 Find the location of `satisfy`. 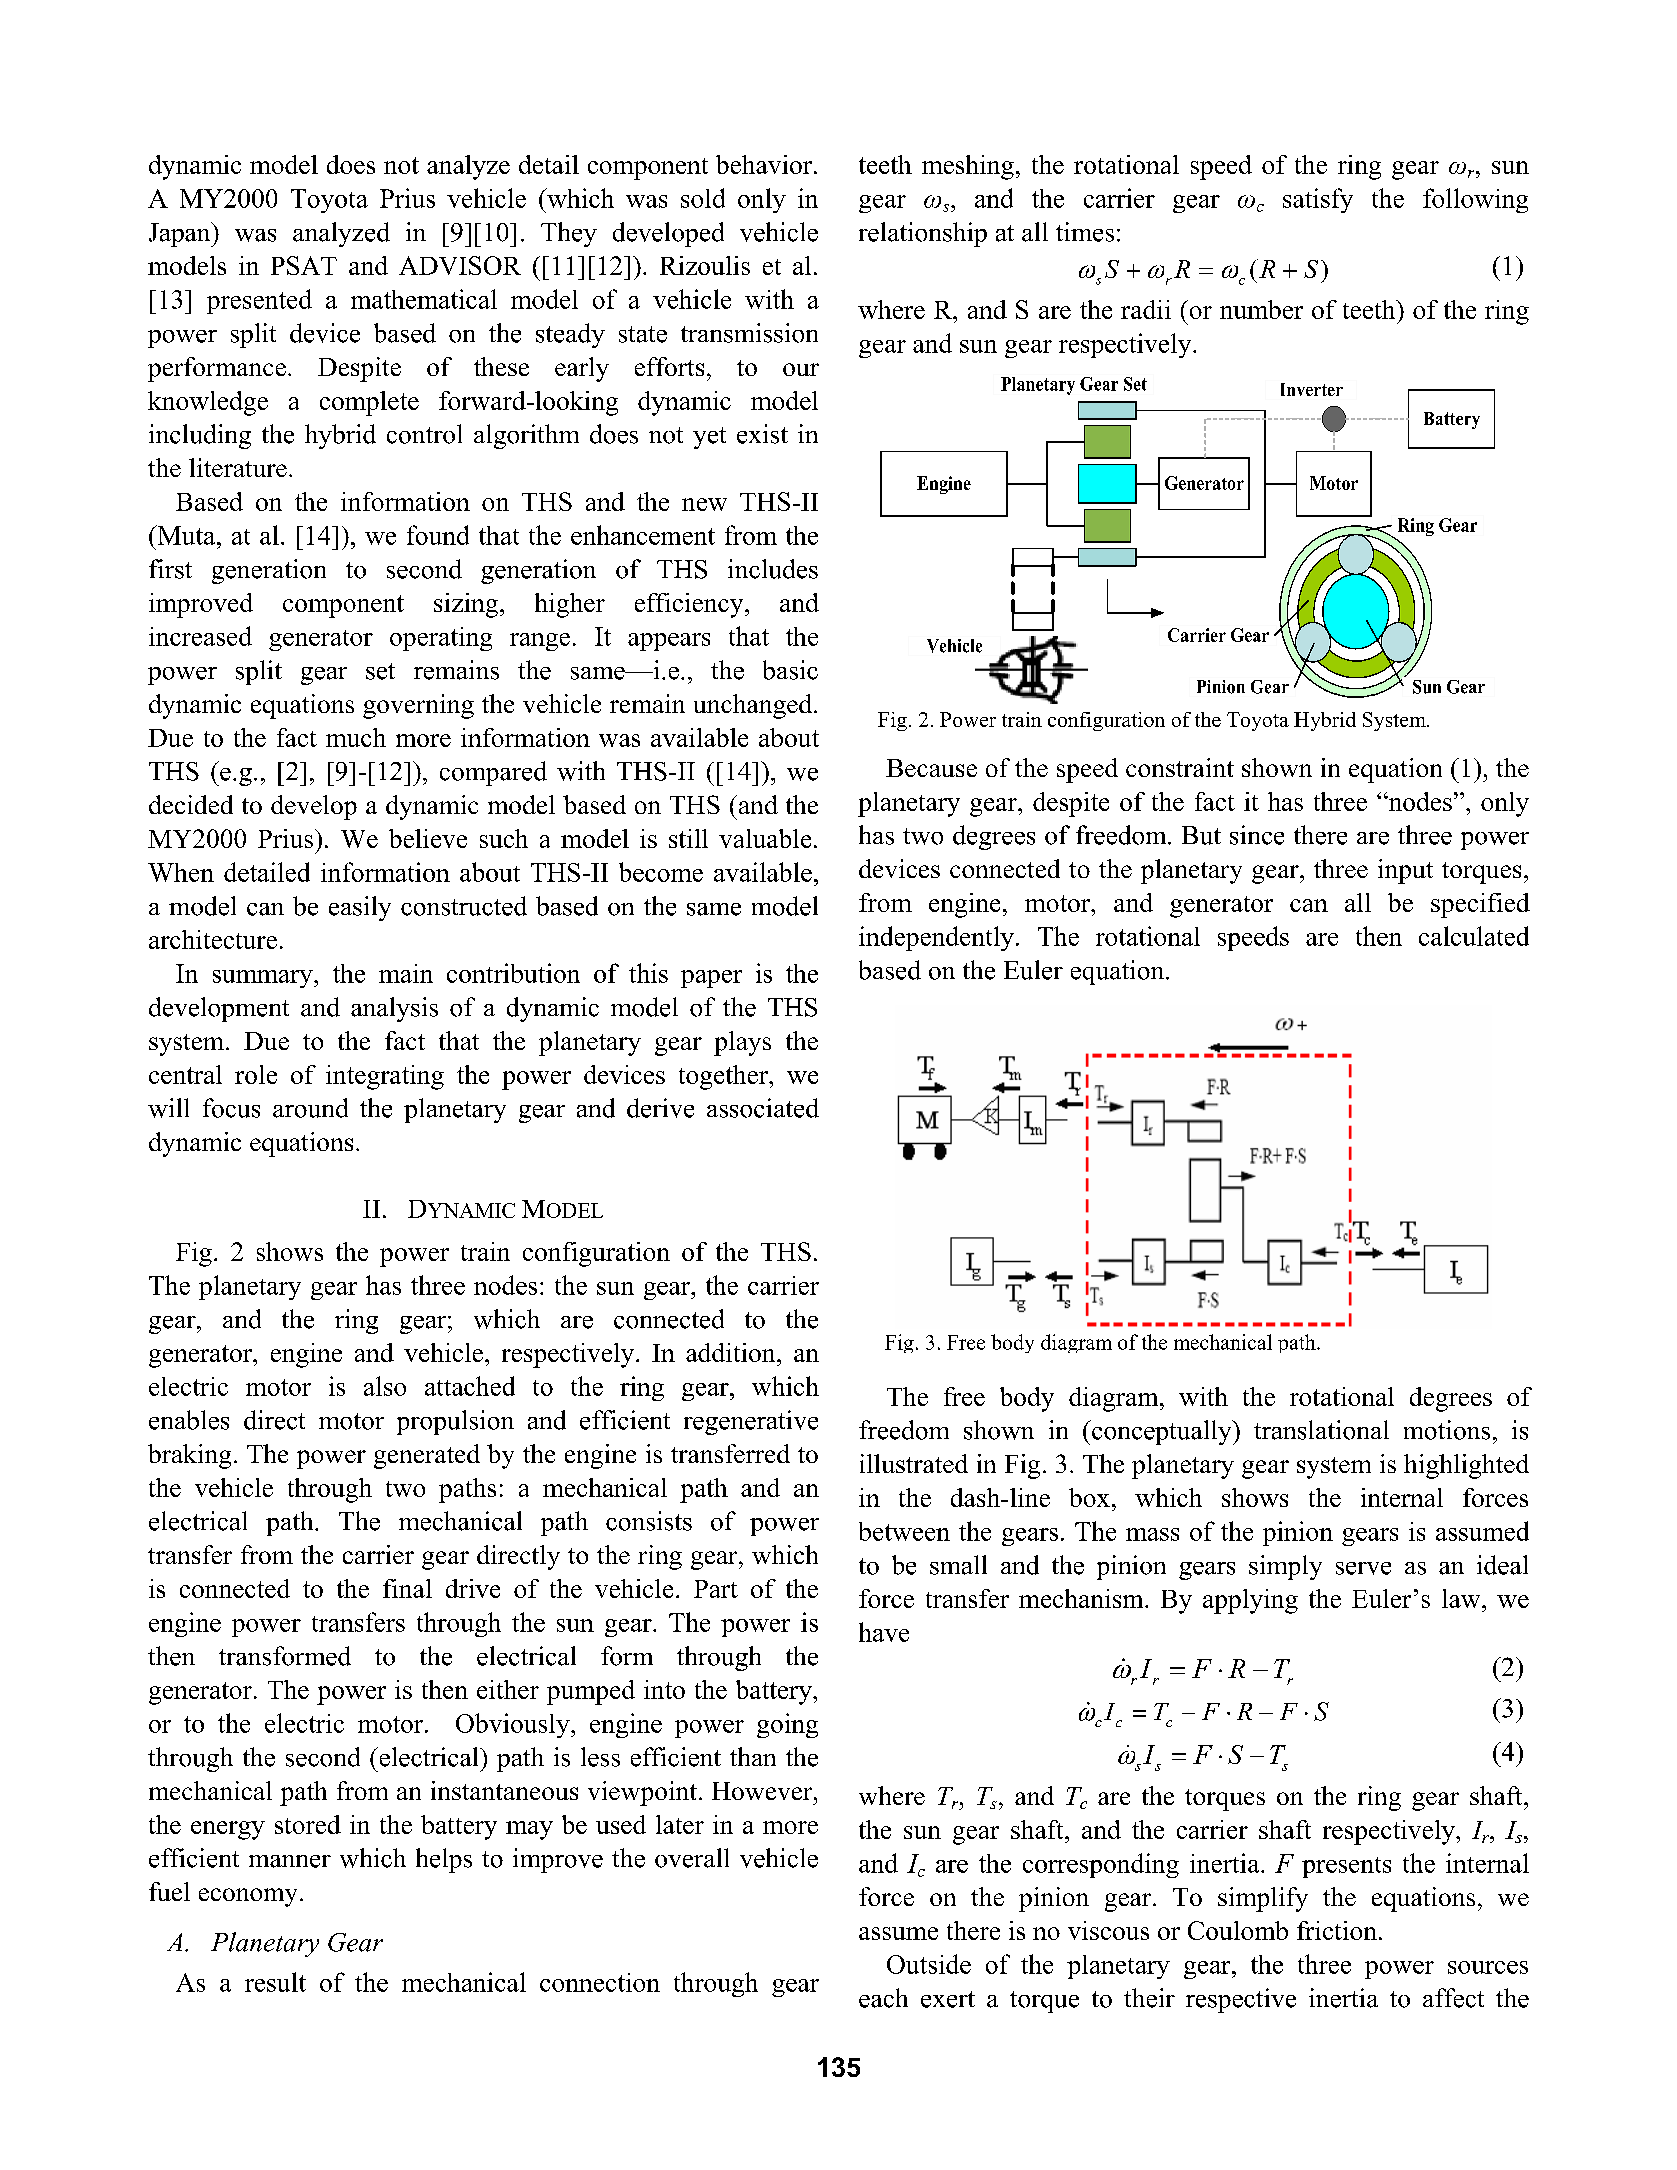

satisfy is located at coordinates (1318, 200).
